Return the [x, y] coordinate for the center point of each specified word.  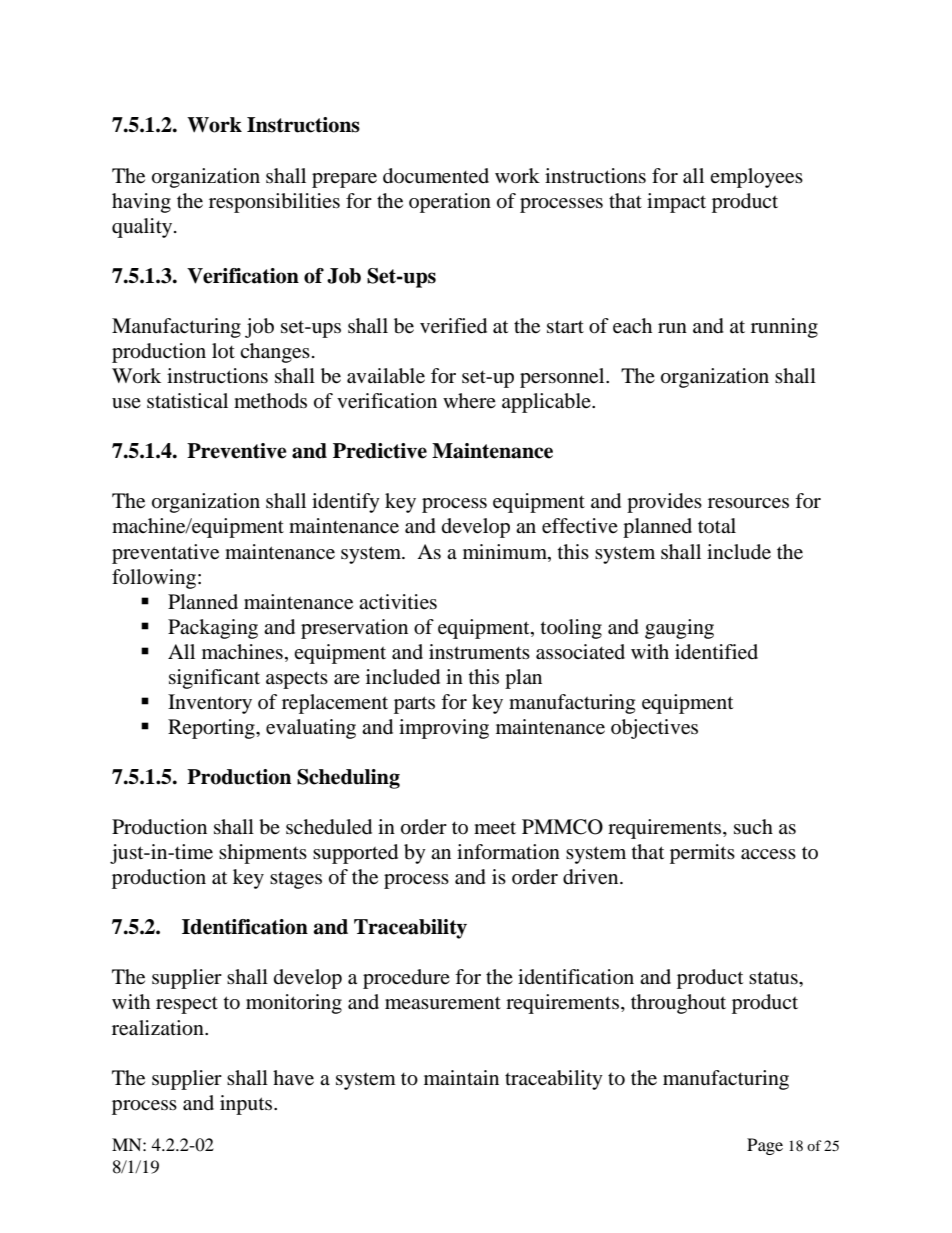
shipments [263, 854]
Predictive [380, 451]
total [717, 525]
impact [676, 203]
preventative [165, 554]
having [141, 203]
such [753, 827]
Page [765, 1146]
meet [495, 828]
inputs [247, 1105]
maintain [461, 1077]
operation [450, 203]
